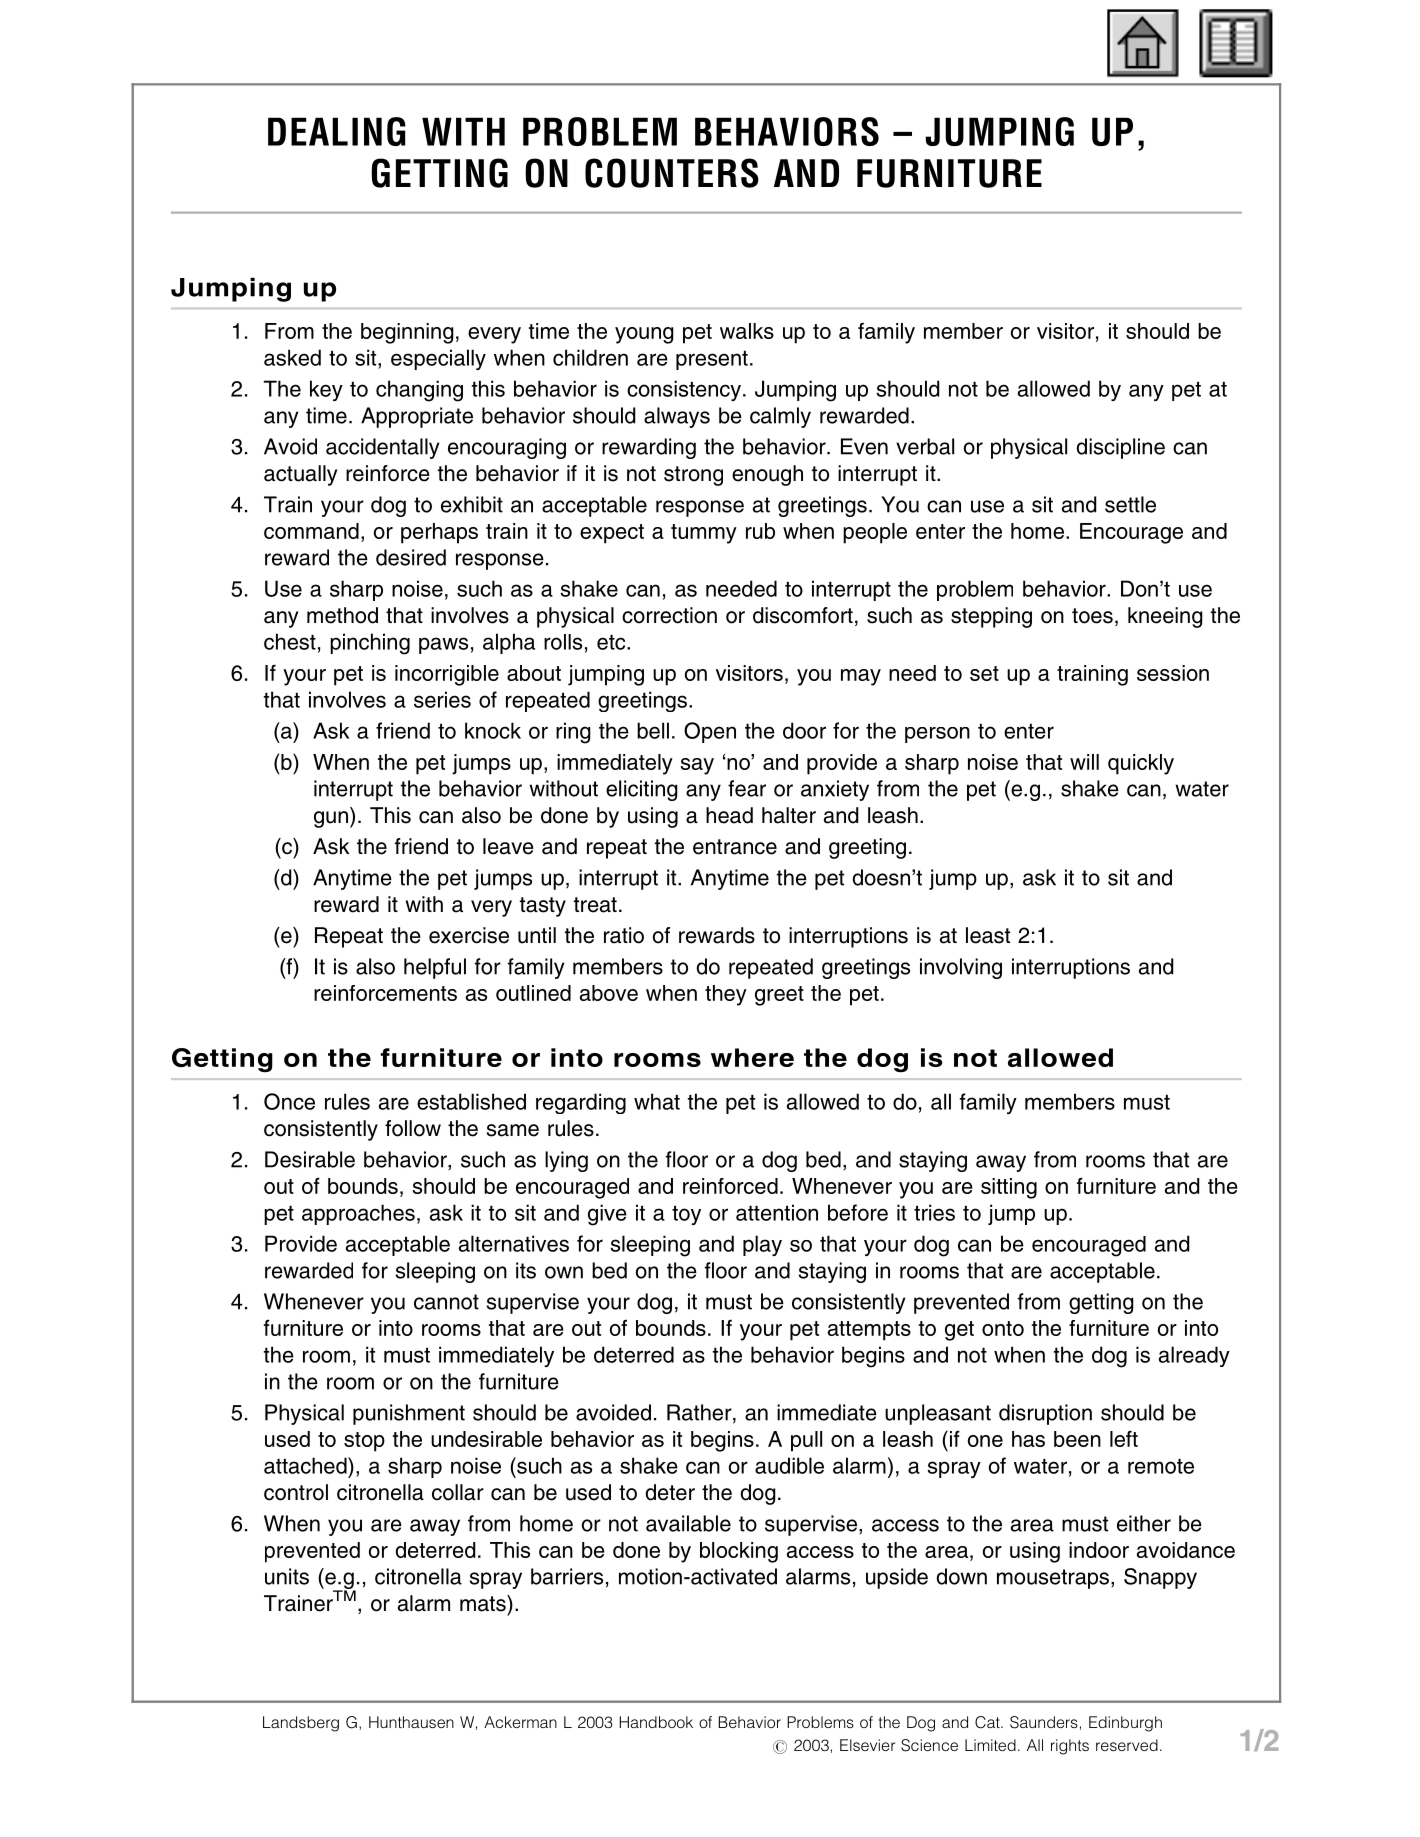 The height and width of the image is (1837, 1420). What do you see at coordinates (411, 557) in the image?
I see `desired` at bounding box center [411, 557].
